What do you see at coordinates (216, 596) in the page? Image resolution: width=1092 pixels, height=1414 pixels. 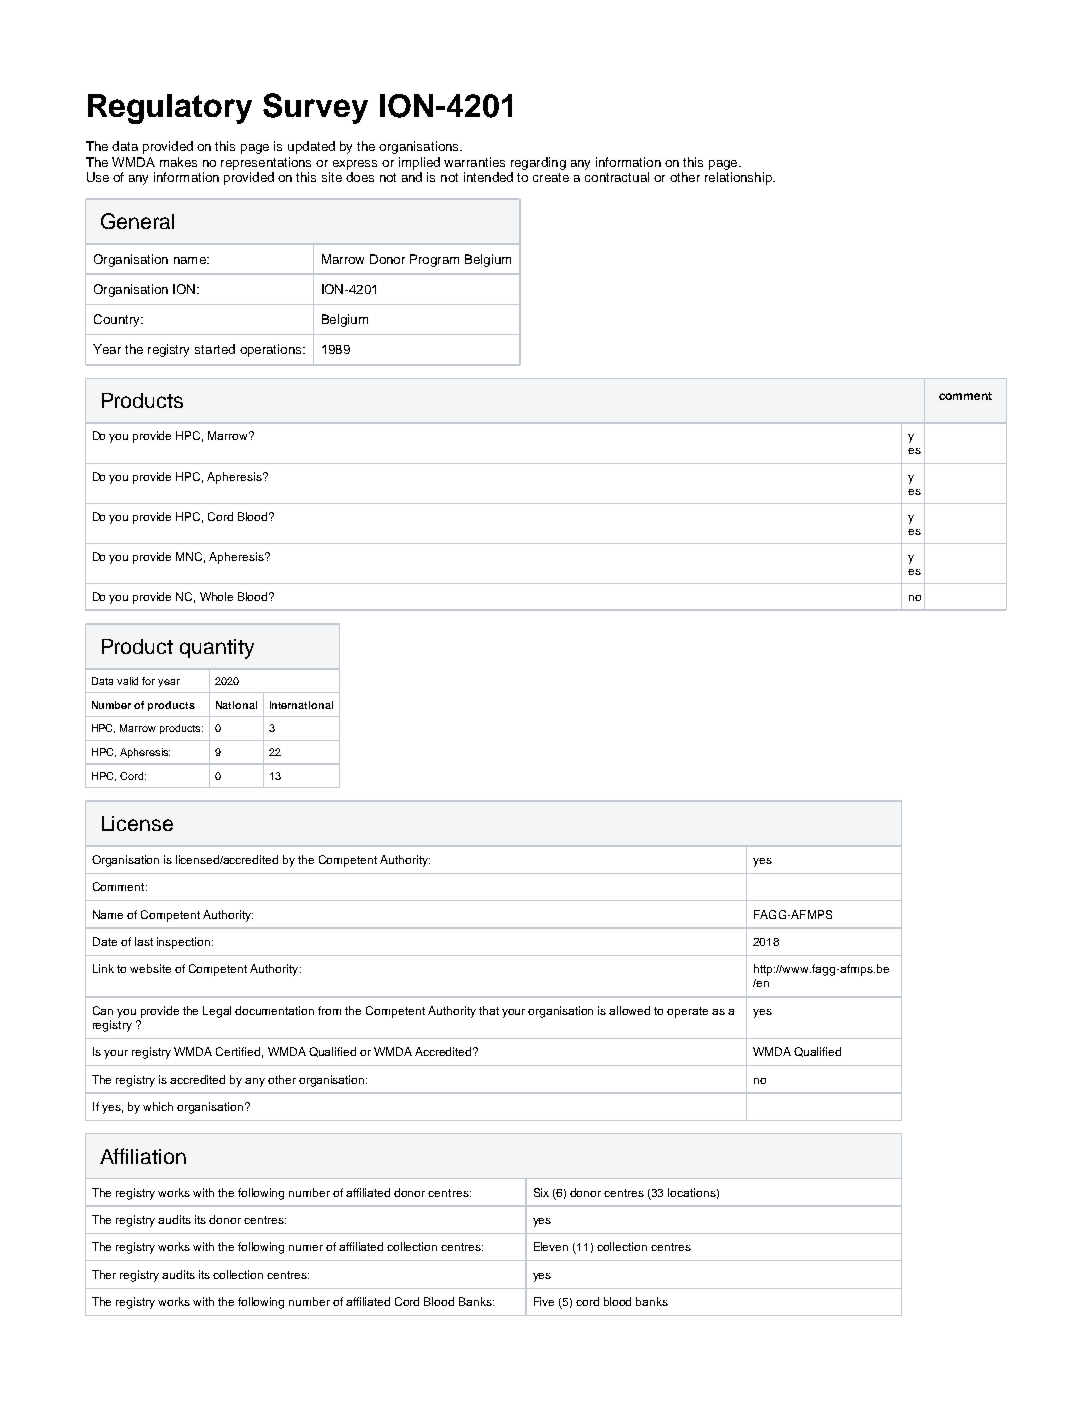 I see `Whole` at bounding box center [216, 596].
